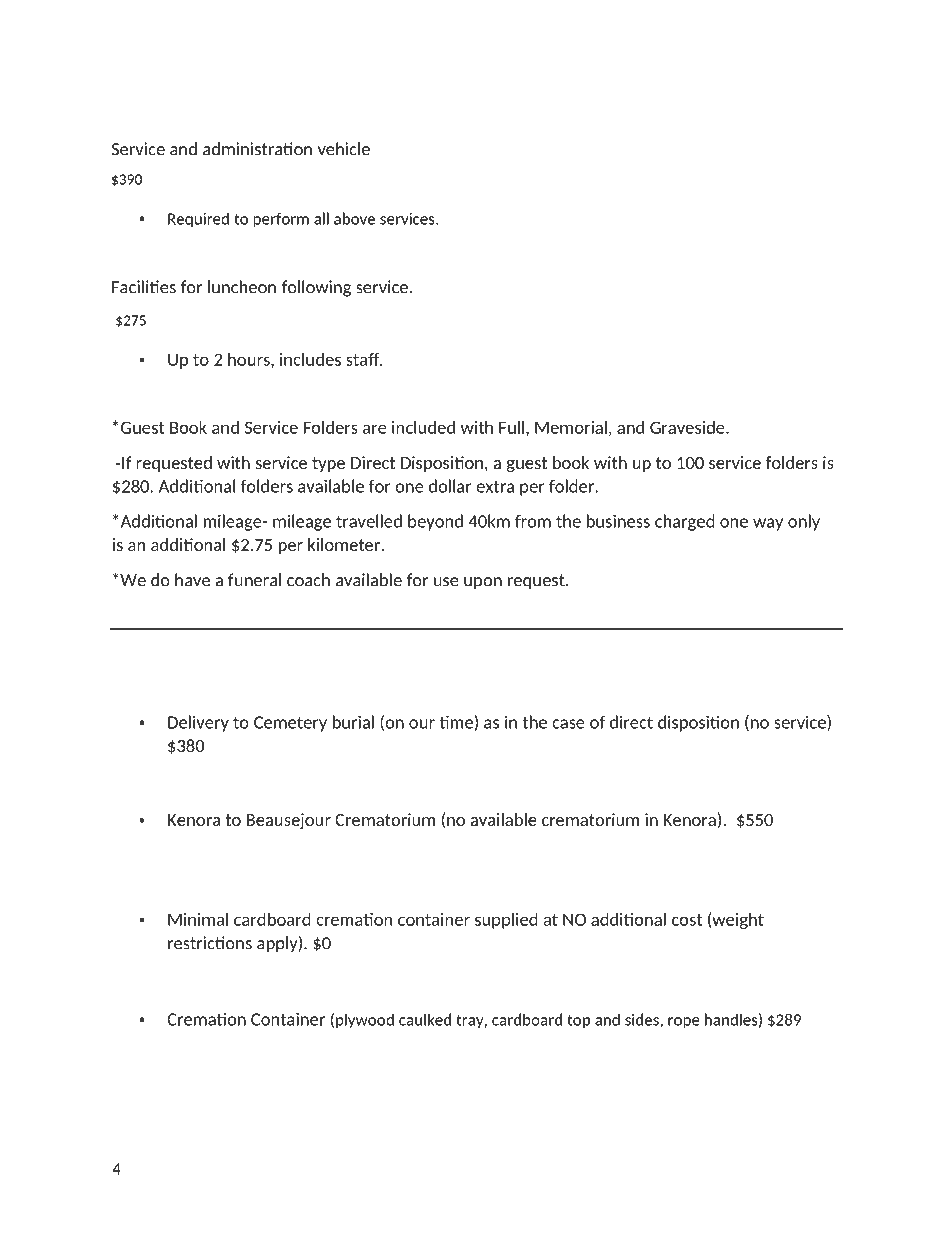  What do you see at coordinates (684, 1023) in the image?
I see `rope` at bounding box center [684, 1023].
